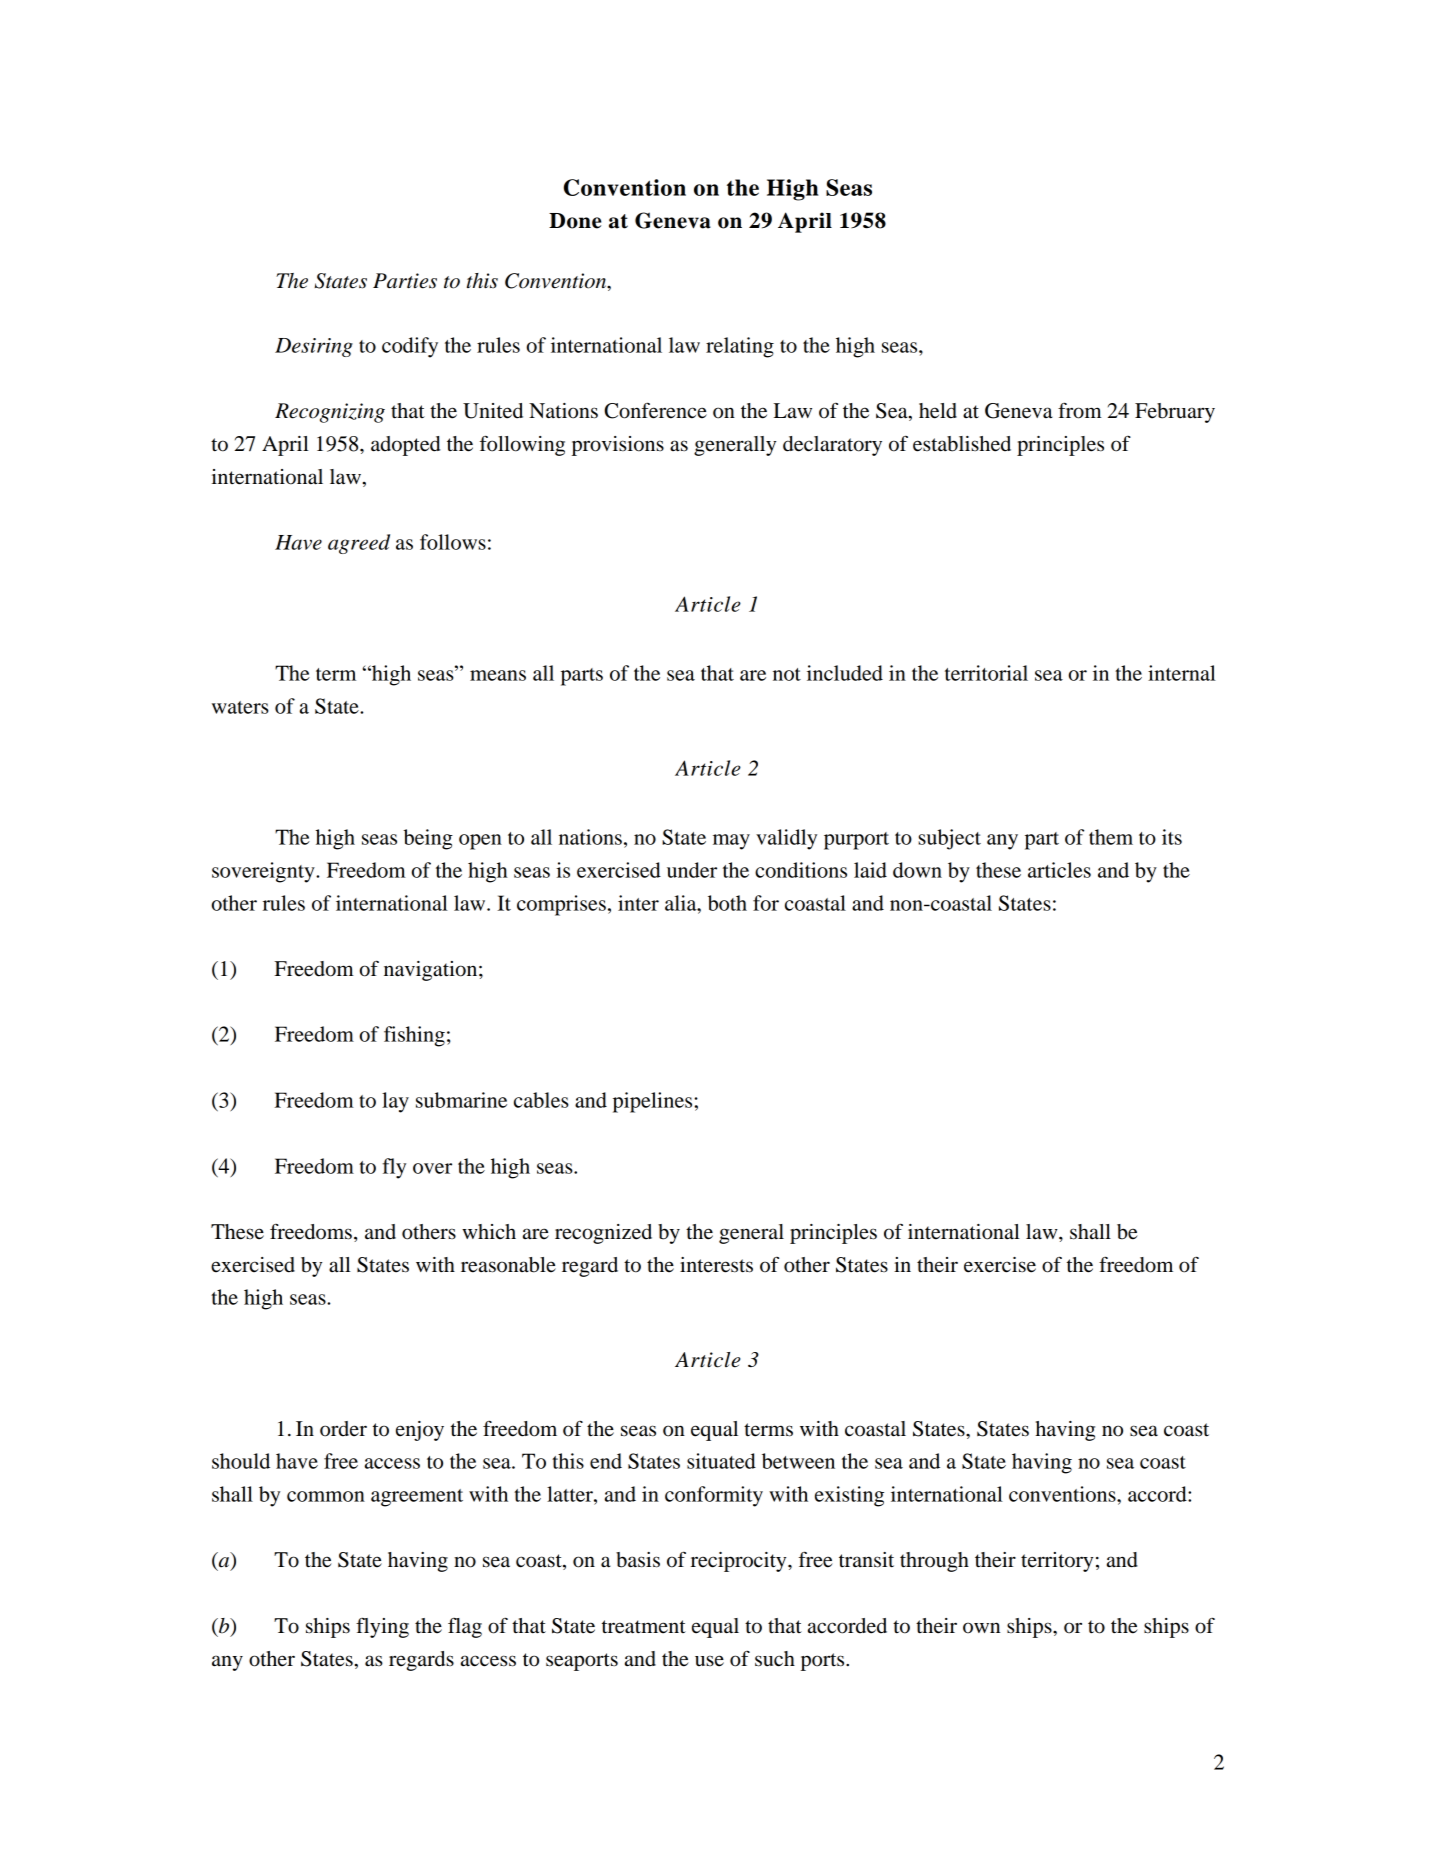 The width and height of the screenshot is (1436, 1859). Describe the element at coordinates (603, 1234) in the screenshot. I see `recognized` at that location.
